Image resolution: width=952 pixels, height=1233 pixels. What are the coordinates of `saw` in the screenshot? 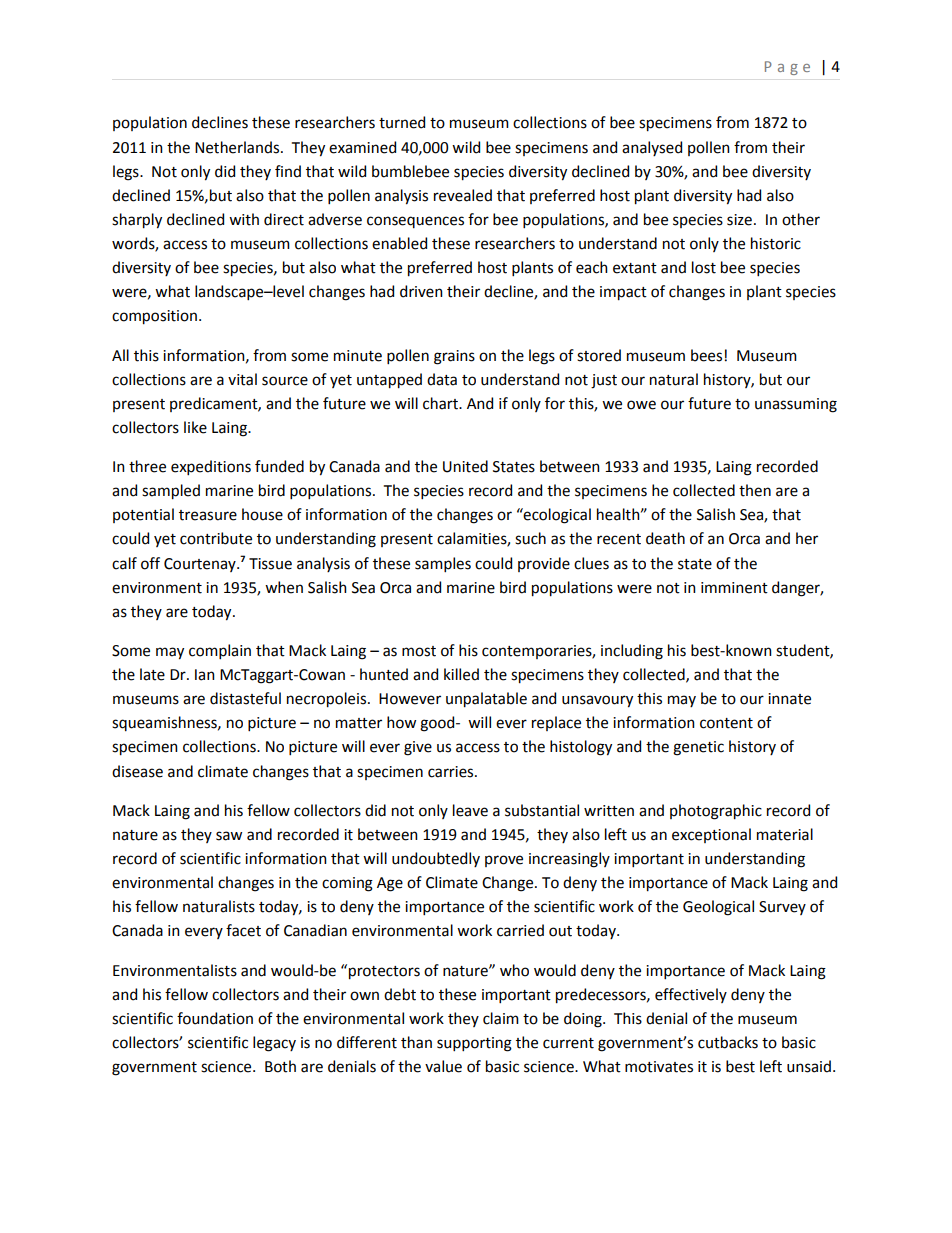 It's located at (229, 836).
